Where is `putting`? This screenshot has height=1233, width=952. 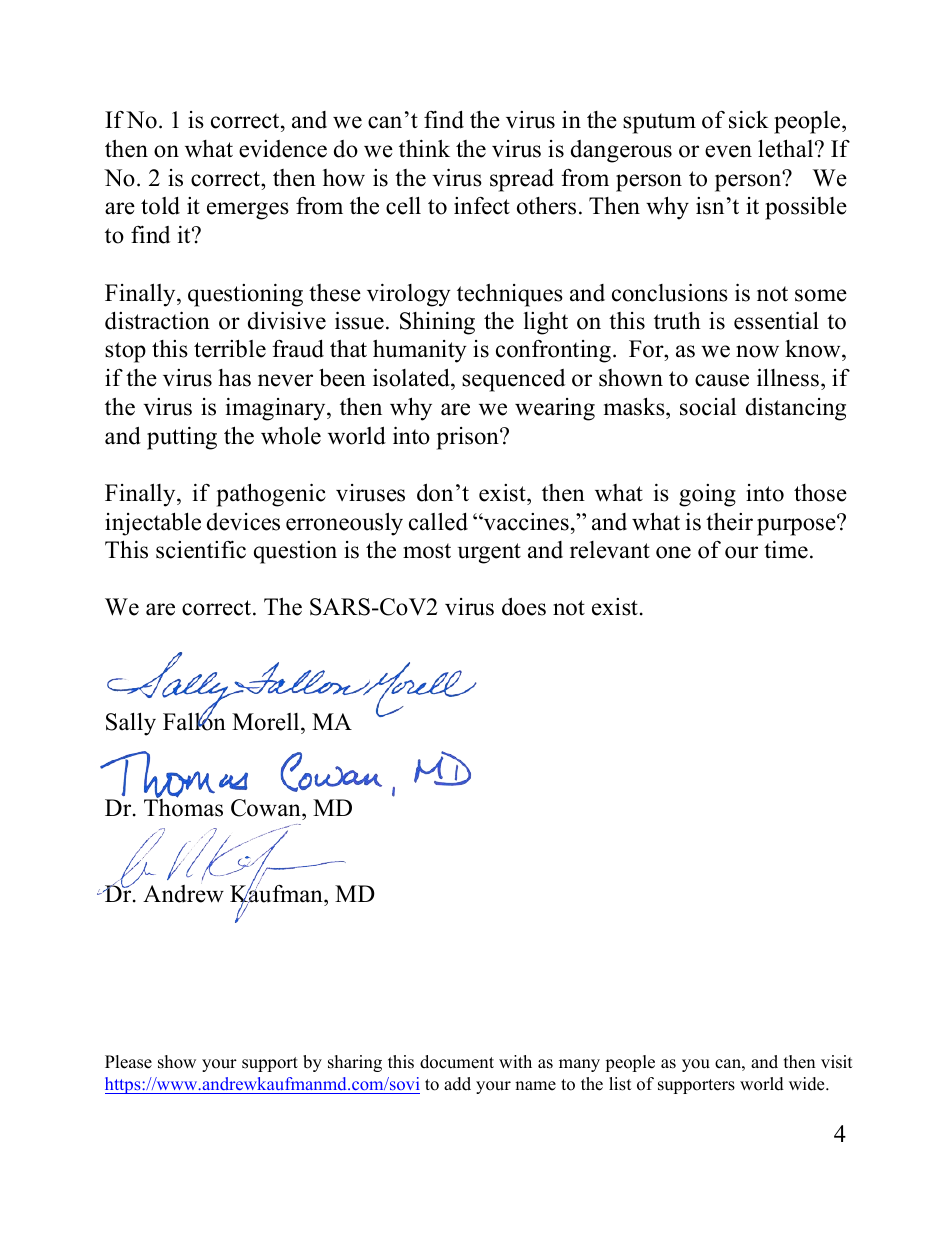
putting is located at coordinates (182, 438).
